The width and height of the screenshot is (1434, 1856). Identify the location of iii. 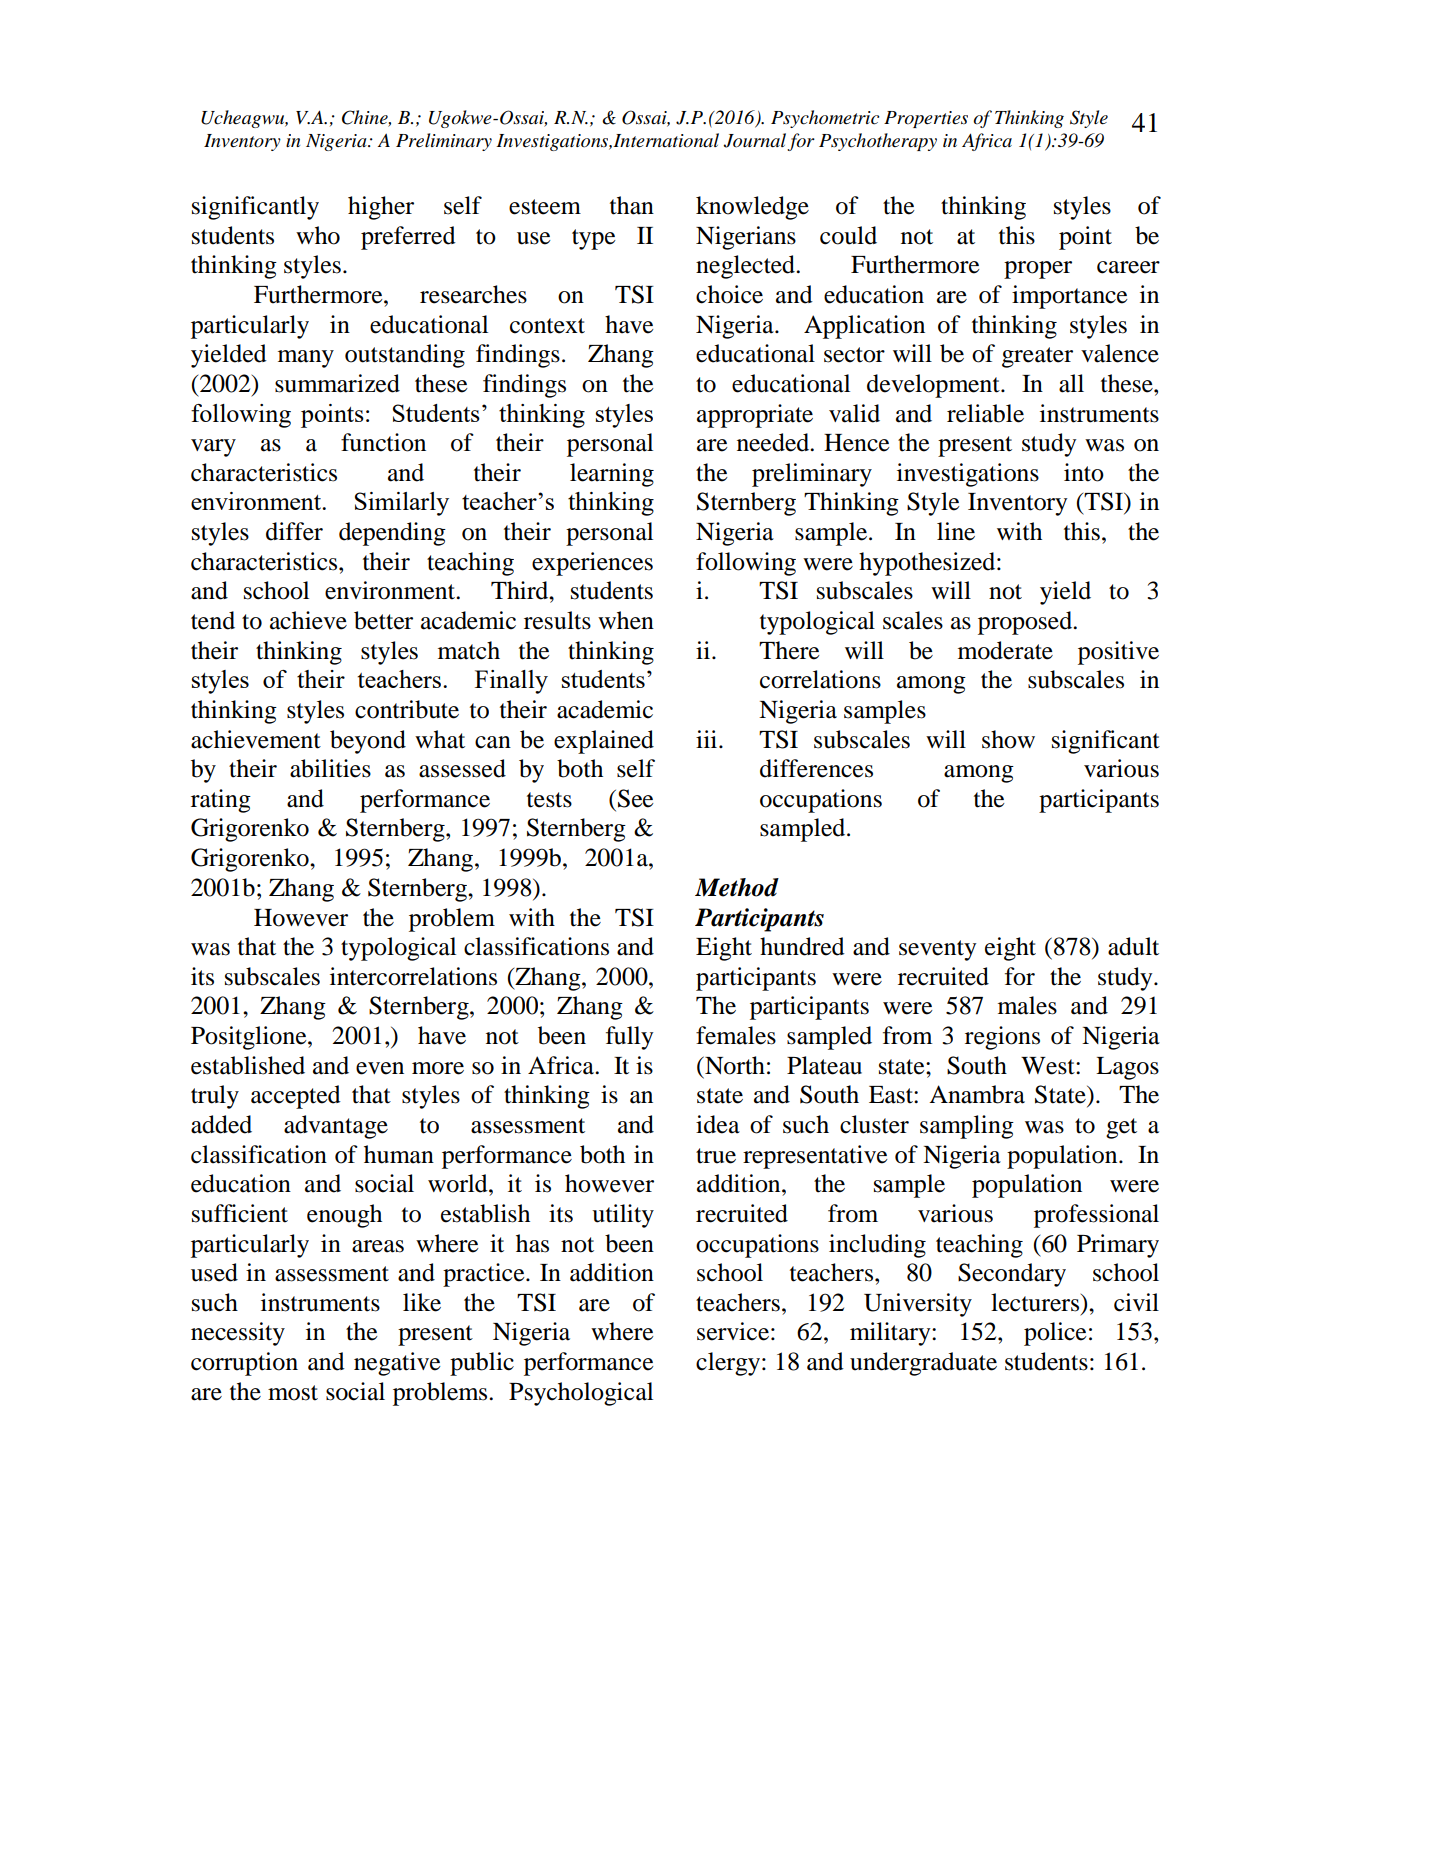
(708, 739).
